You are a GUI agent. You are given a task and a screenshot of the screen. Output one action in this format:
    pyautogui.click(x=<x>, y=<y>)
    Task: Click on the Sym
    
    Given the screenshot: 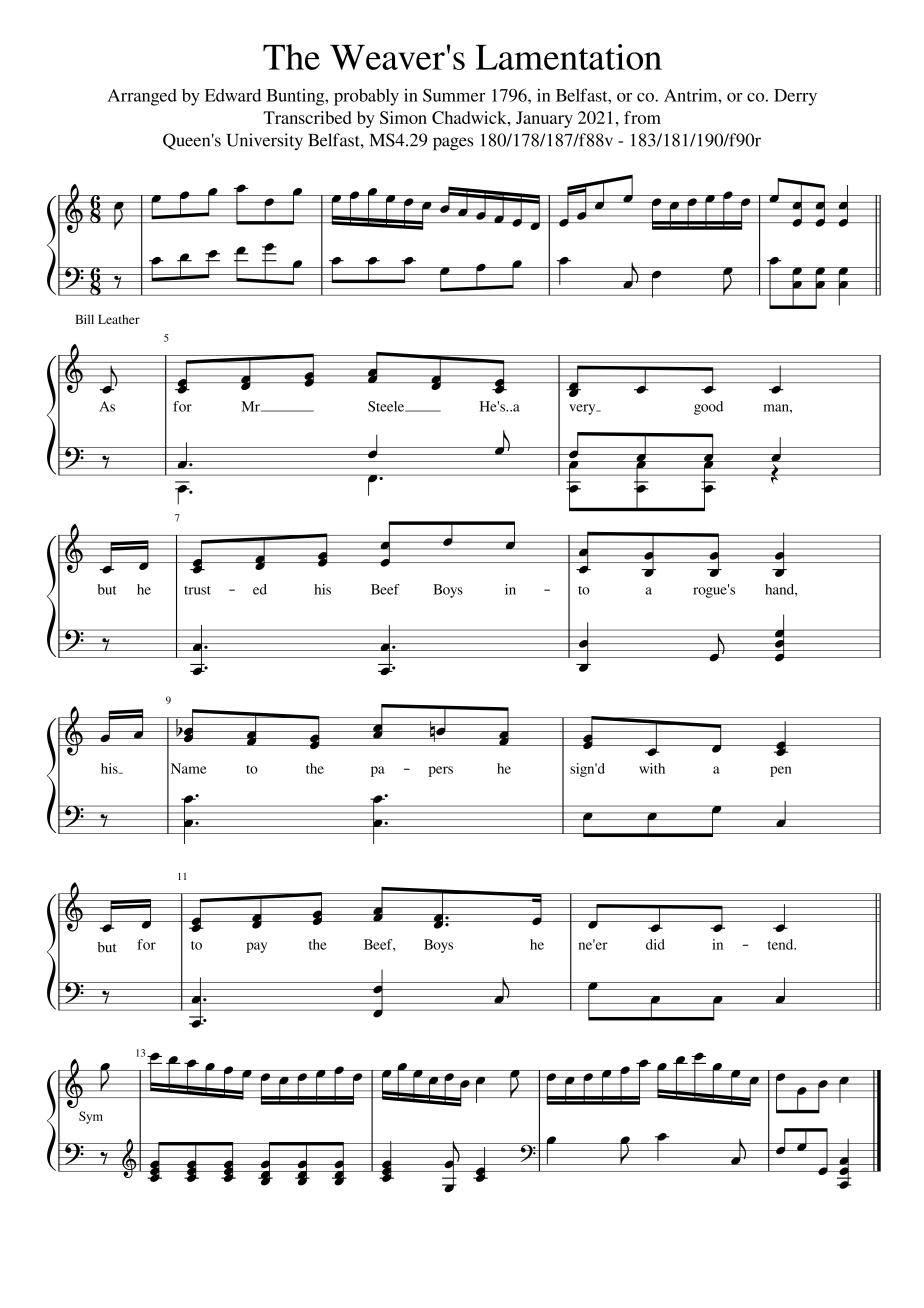 What is the action you would take?
    pyautogui.click(x=91, y=1117)
